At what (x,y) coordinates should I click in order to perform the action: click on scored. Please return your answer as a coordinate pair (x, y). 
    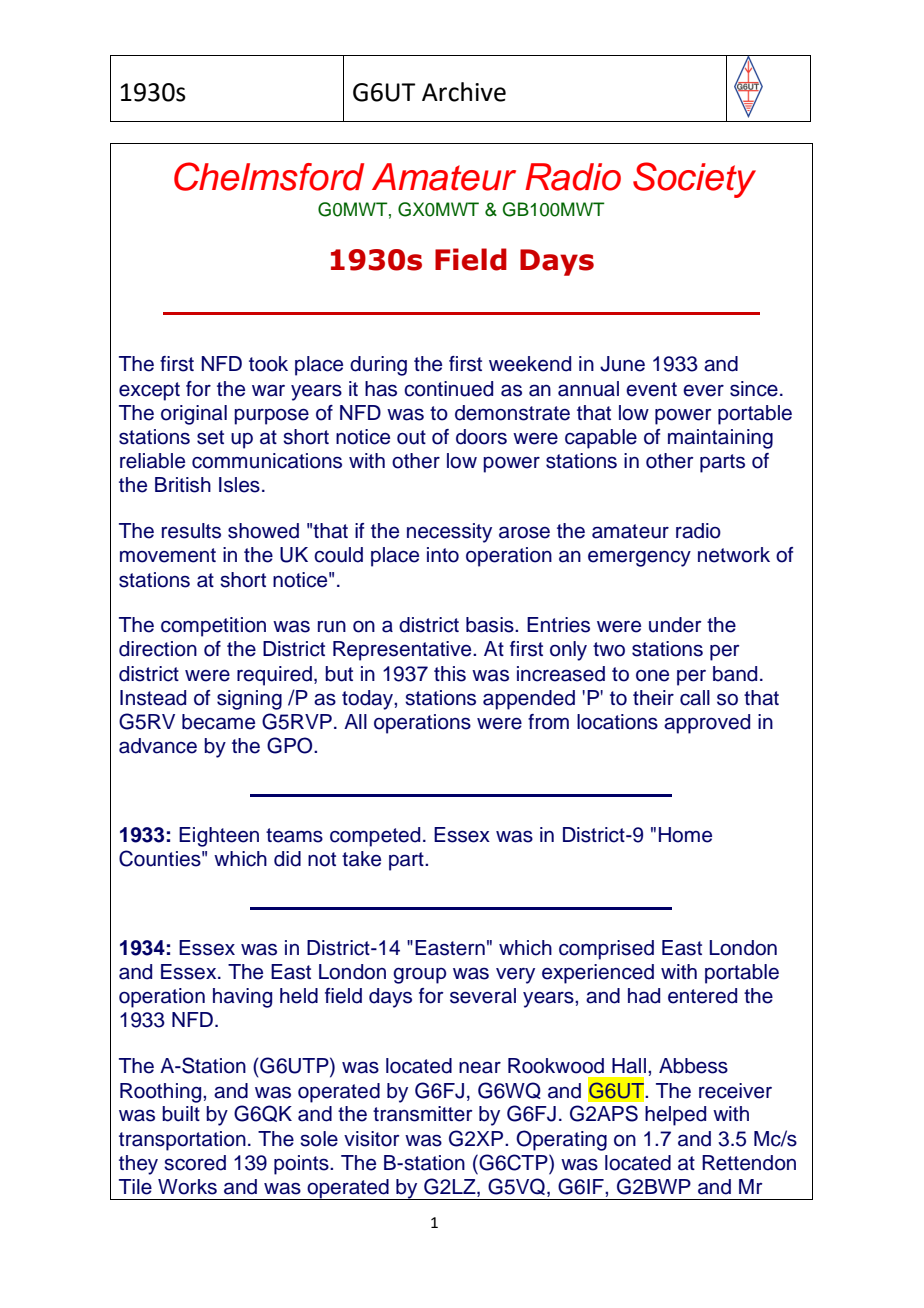
    Looking at the image, I should click on (195, 1163).
